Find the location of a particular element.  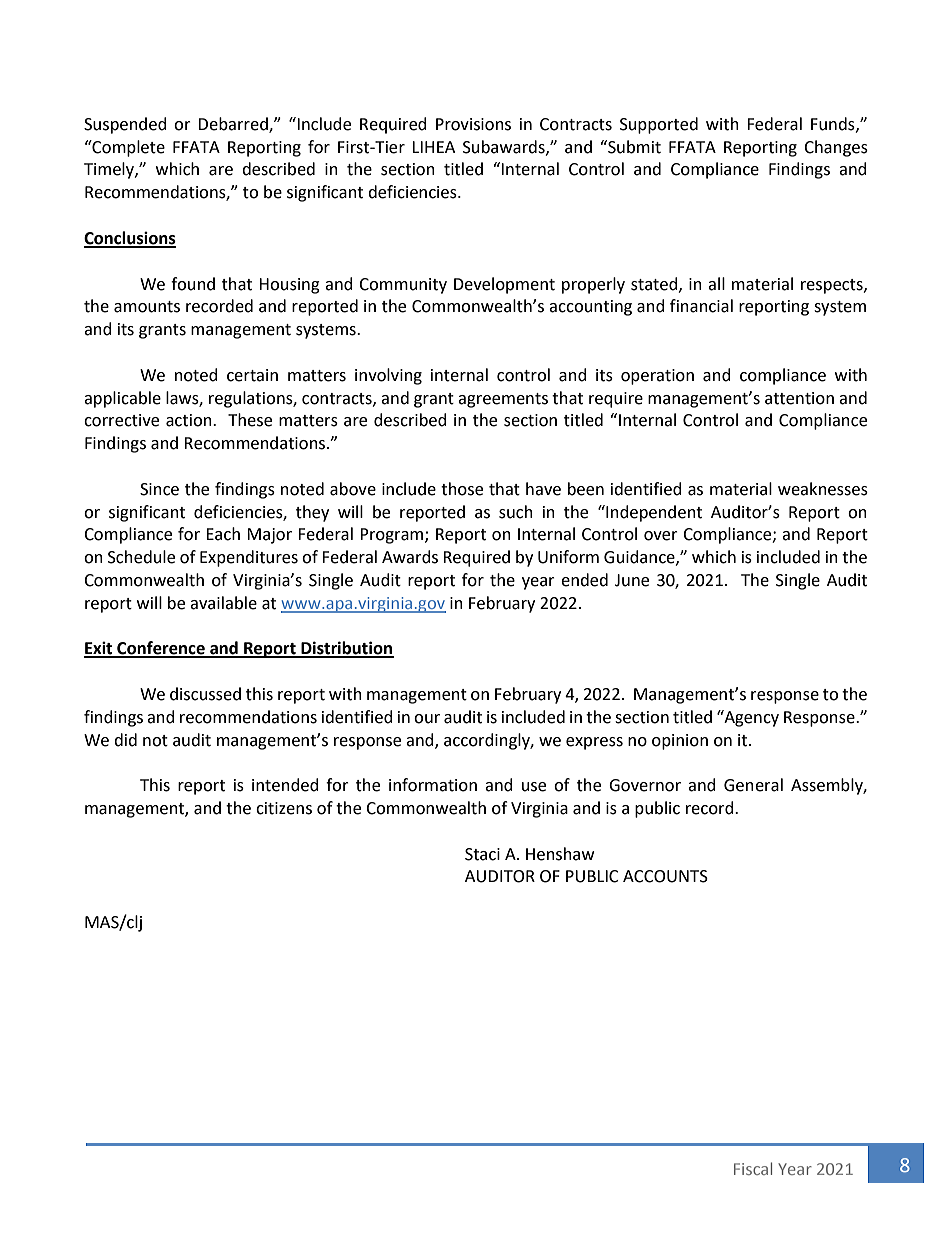

weaknesses is located at coordinates (823, 489).
